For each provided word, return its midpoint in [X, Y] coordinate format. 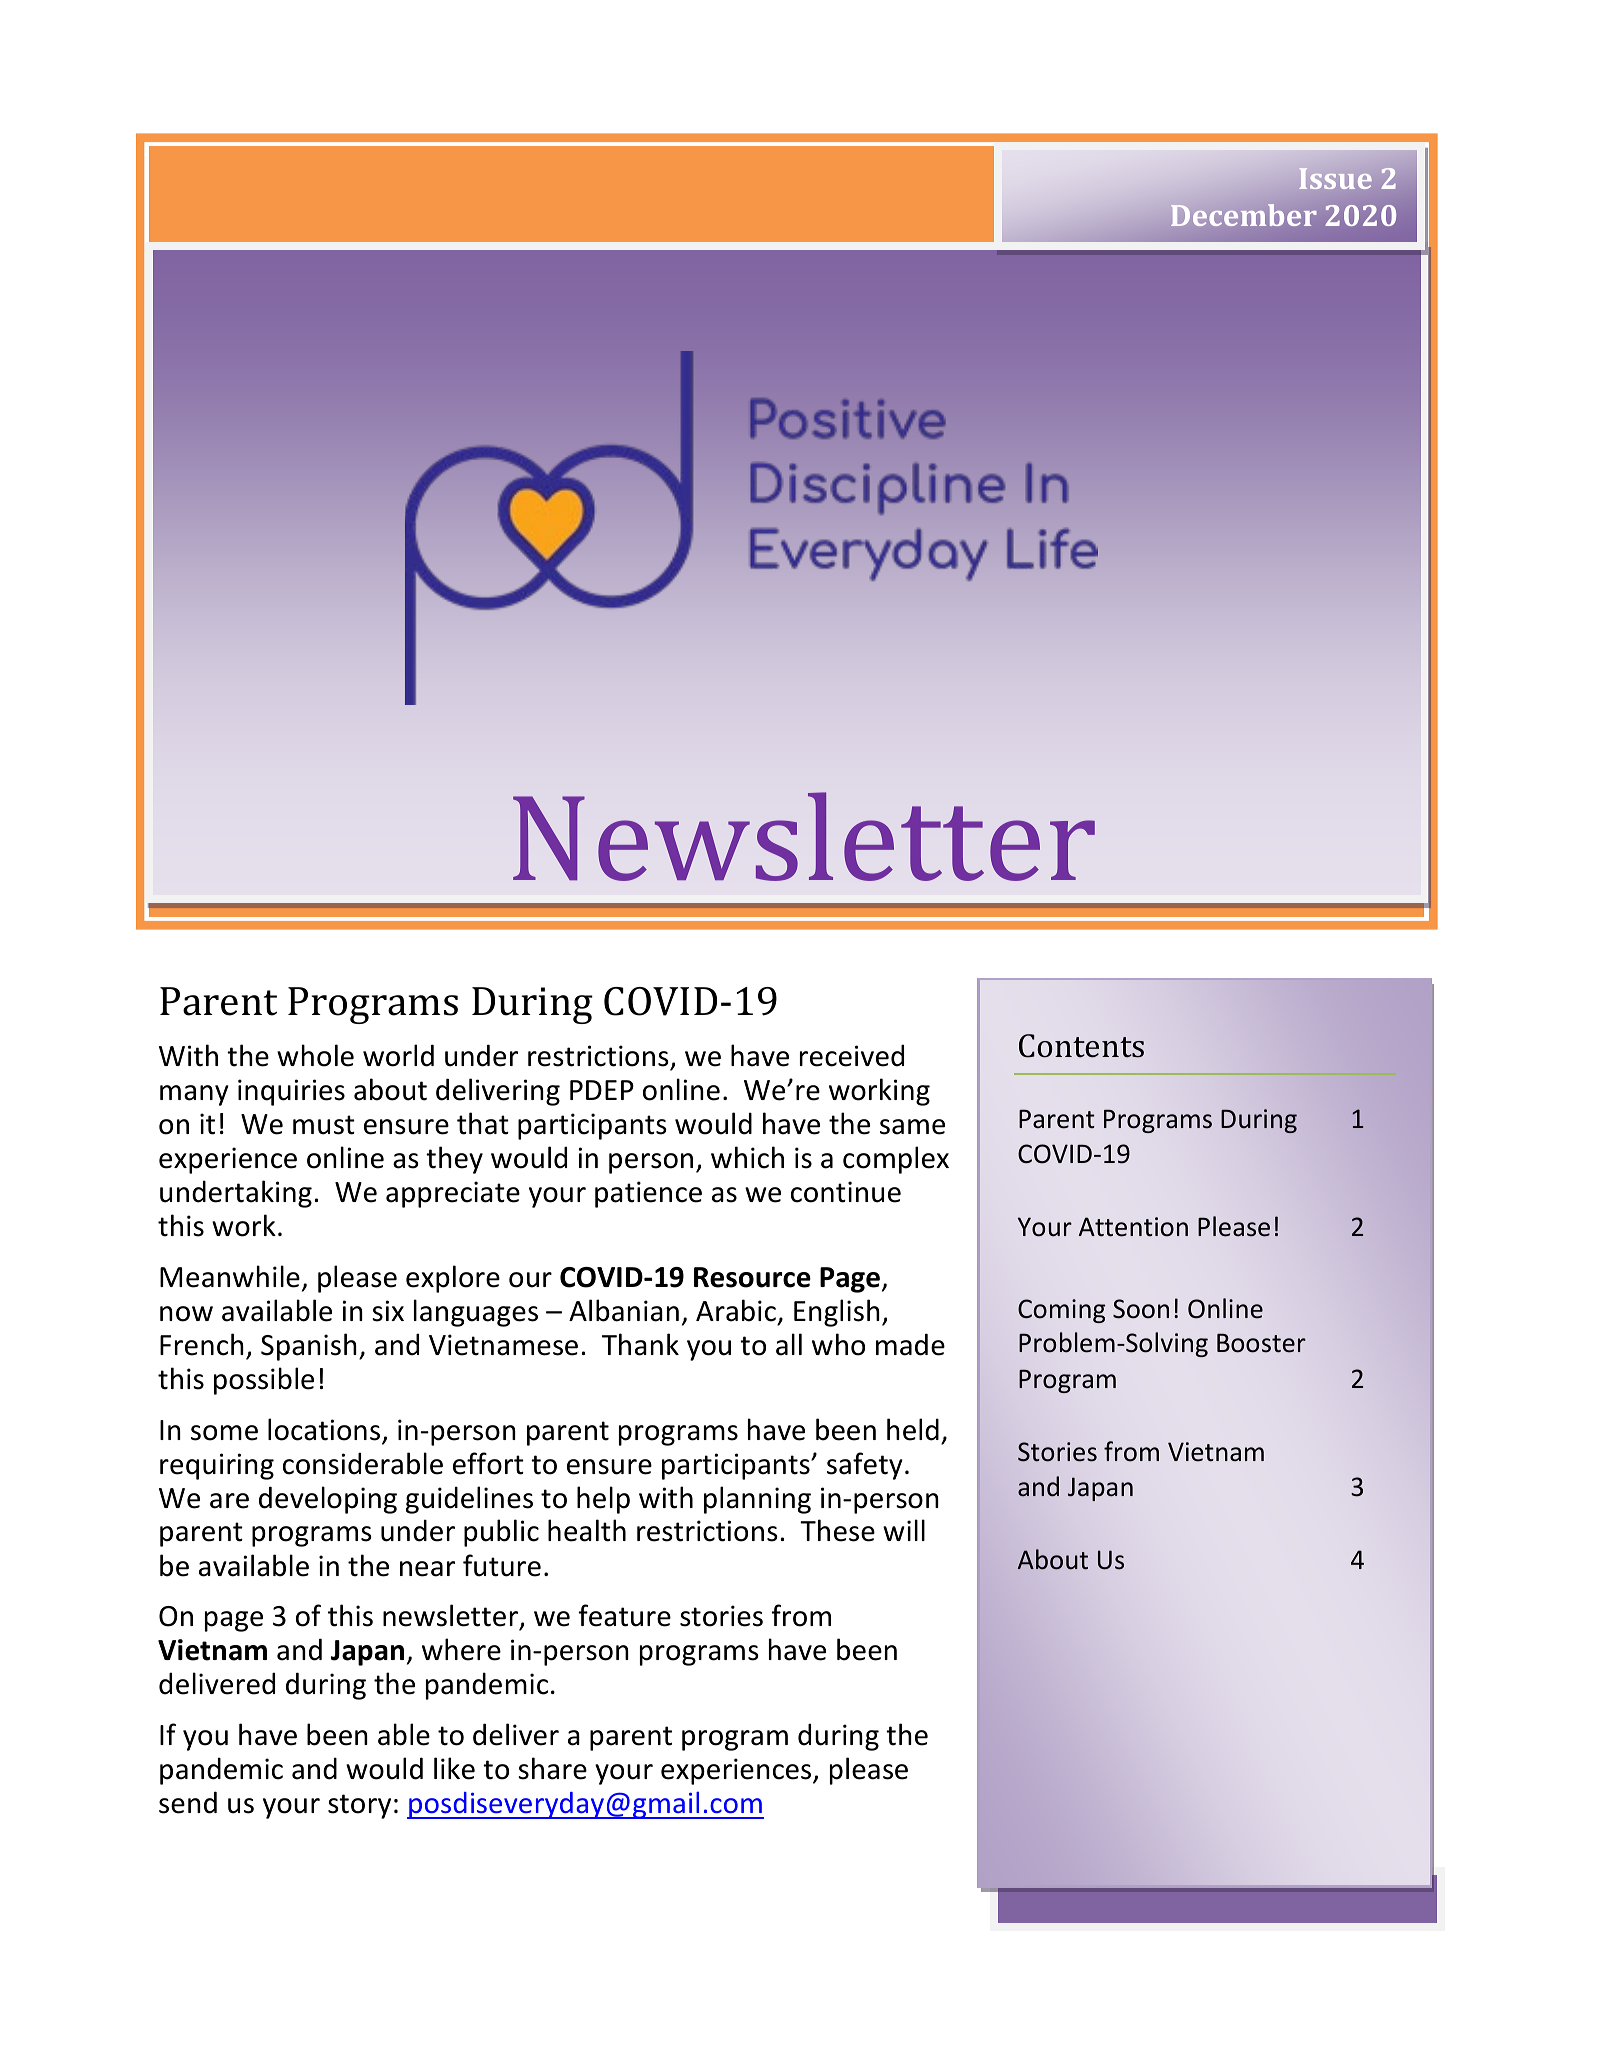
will [904, 1530]
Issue [1335, 178]
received [852, 1055]
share [552, 1768]
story [359, 1806]
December [1243, 215]
